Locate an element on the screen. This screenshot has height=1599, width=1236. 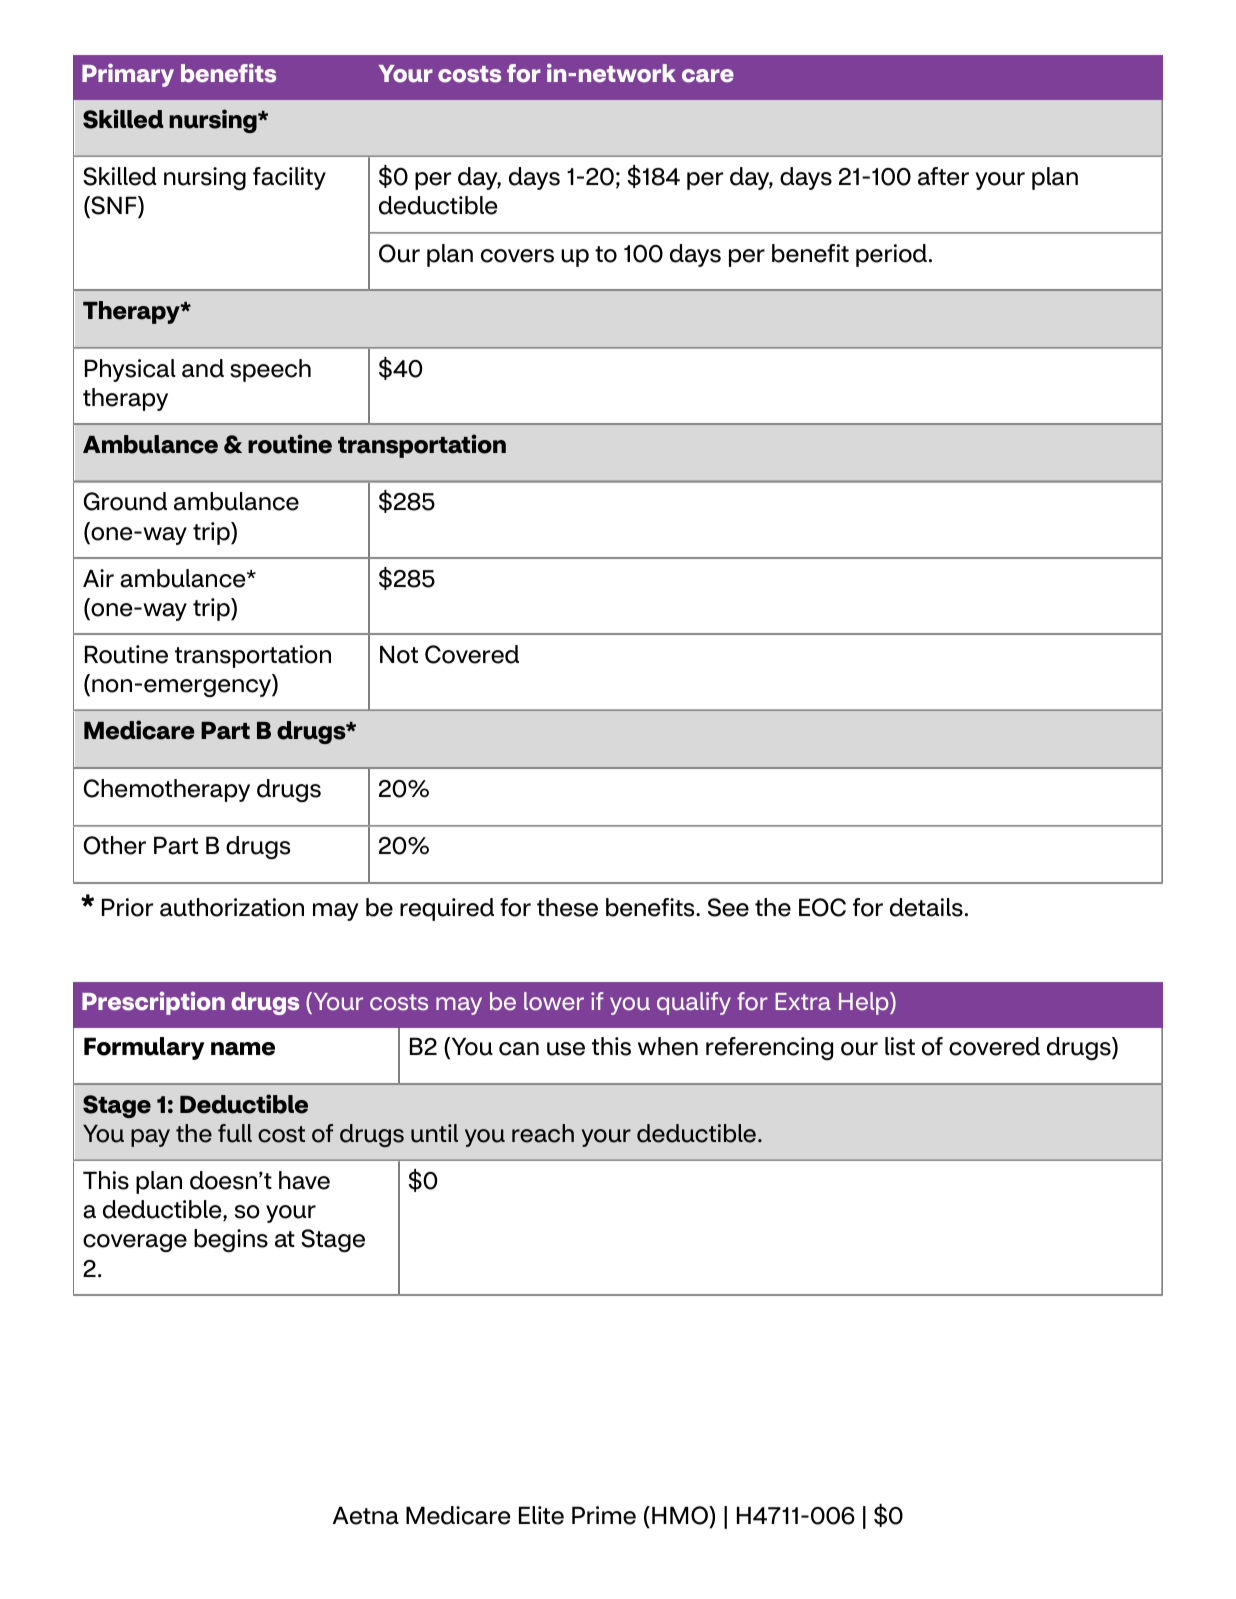
Air is located at coordinates (98, 578).
